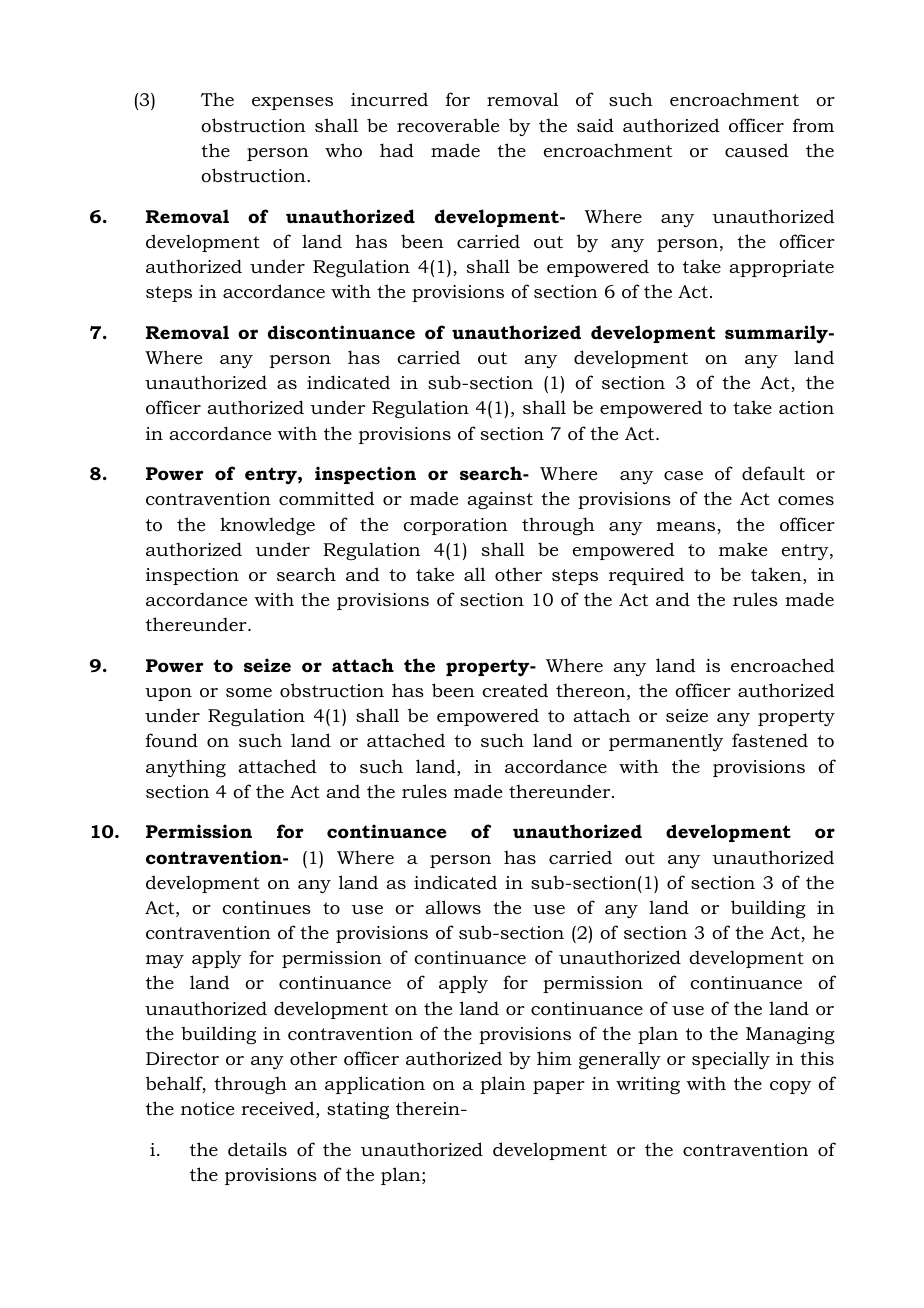  I want to click on encroached, so click(783, 665).
